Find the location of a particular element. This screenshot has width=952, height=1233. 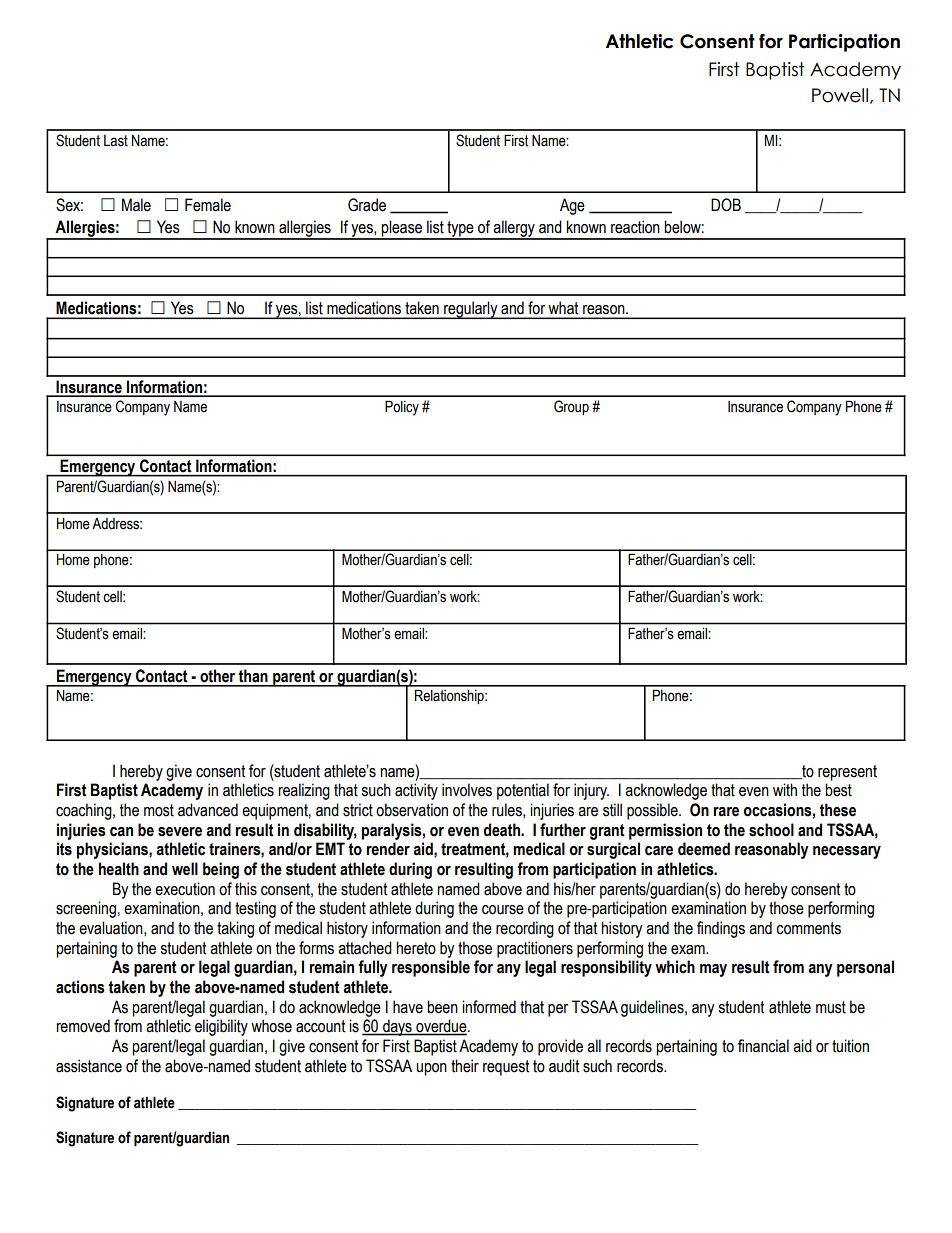

Last is located at coordinates (116, 141).
